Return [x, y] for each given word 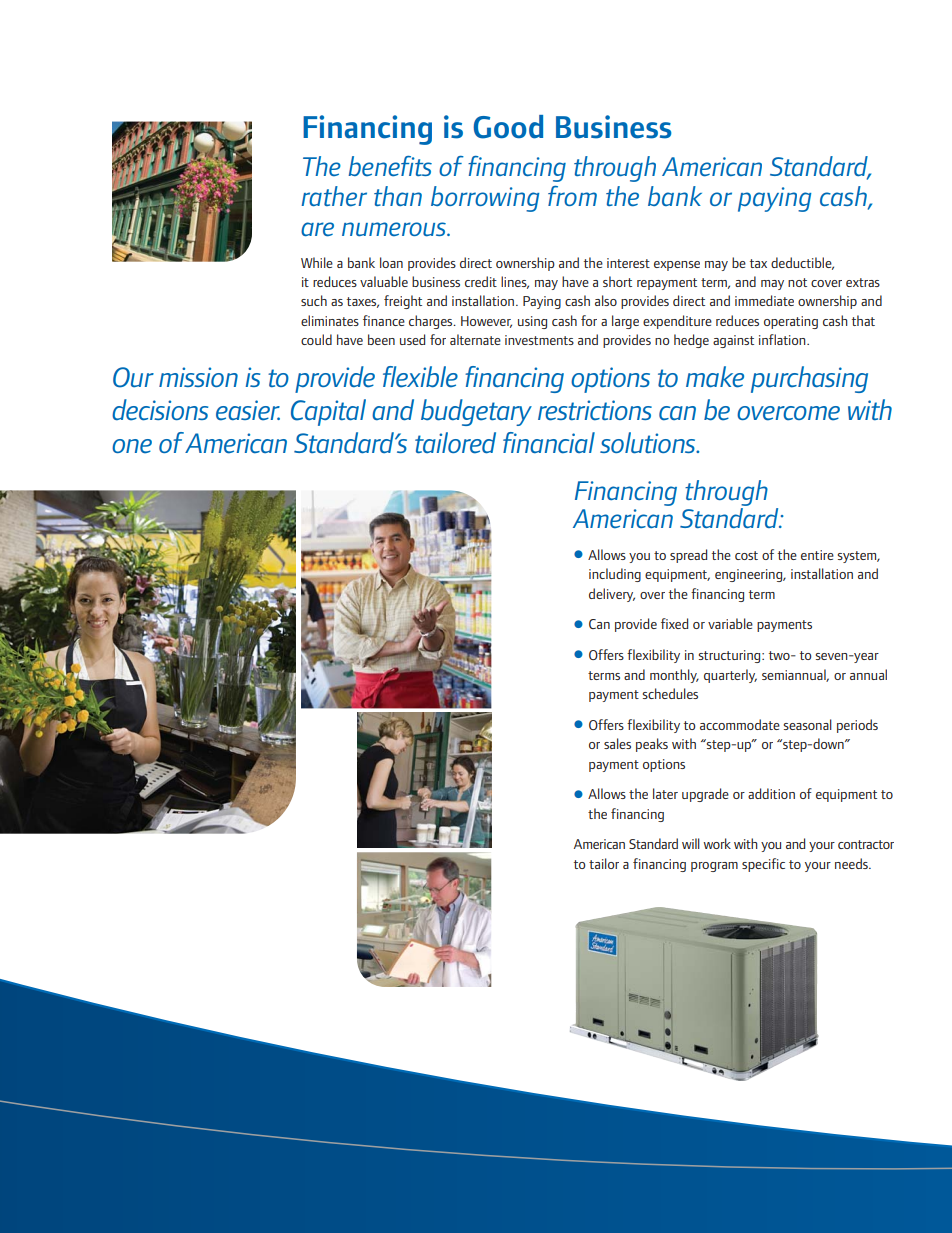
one [132, 446]
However [486, 322]
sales [617, 743]
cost [746, 555]
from [572, 196]
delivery [612, 595]
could [316, 339]
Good [508, 127]
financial [549, 443]
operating [791, 322]
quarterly [730, 676]
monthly [674, 676]
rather [334, 196]
